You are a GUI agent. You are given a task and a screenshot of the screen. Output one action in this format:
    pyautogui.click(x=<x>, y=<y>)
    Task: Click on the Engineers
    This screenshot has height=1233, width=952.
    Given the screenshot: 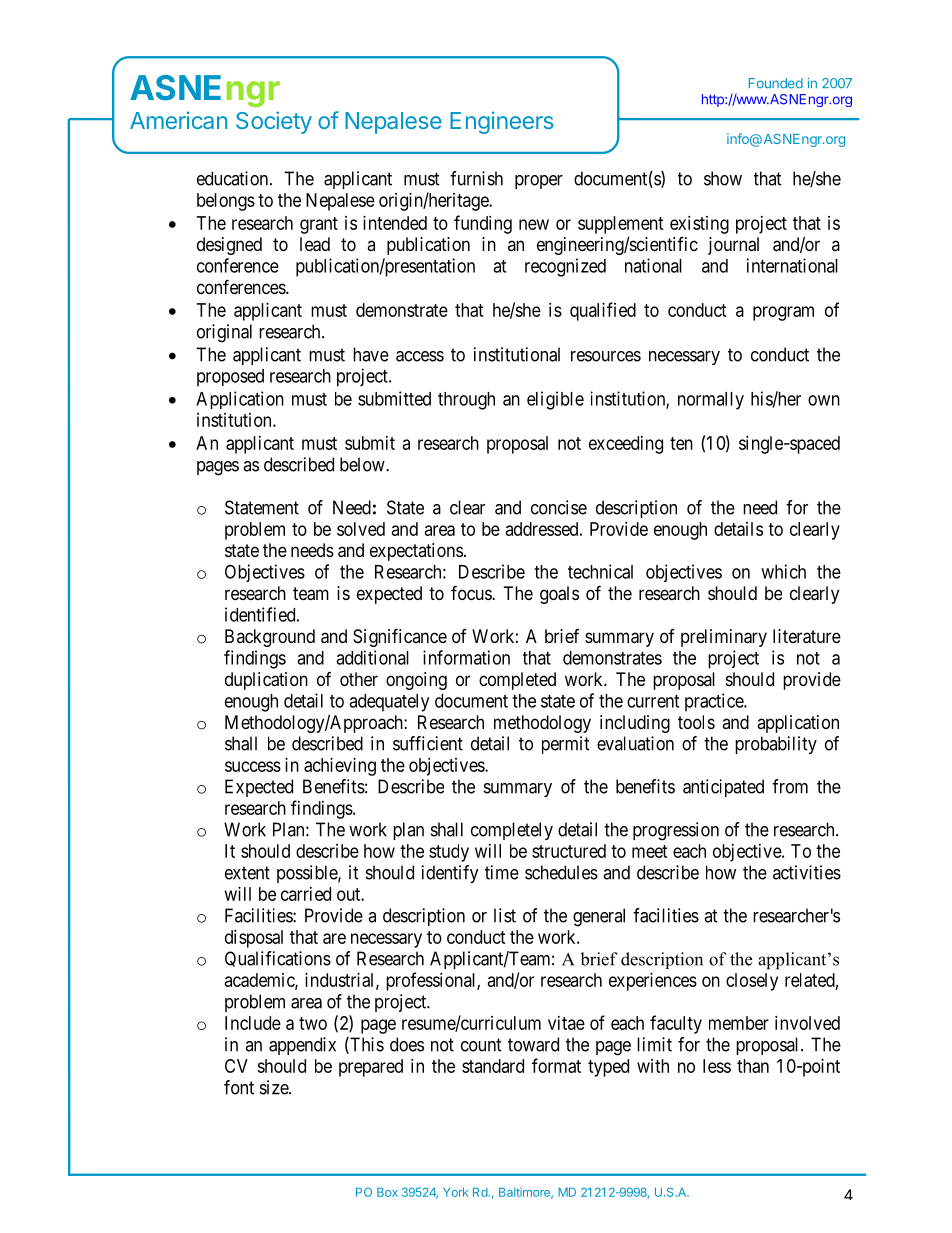 What is the action you would take?
    pyautogui.click(x=502, y=122)
